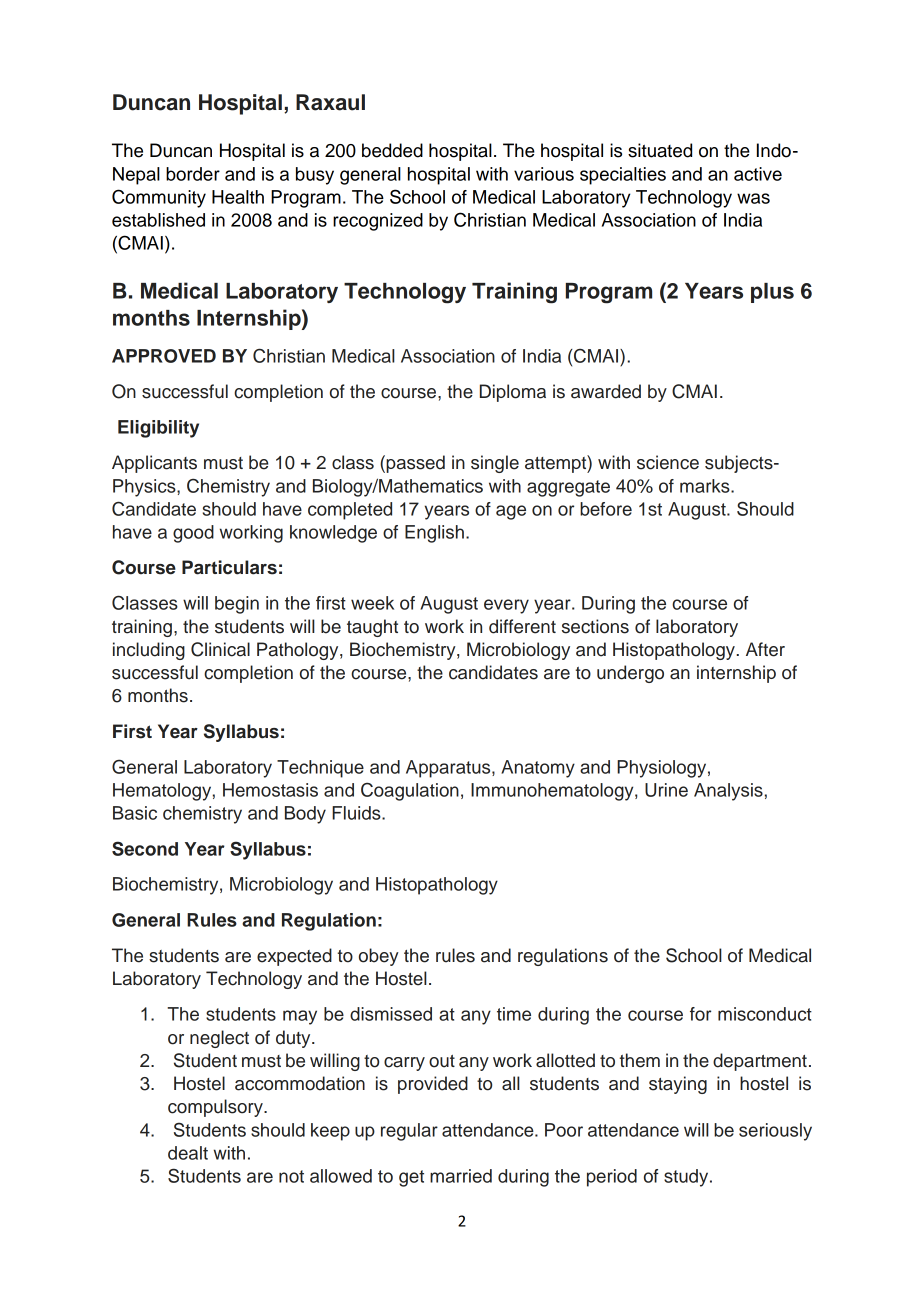 The image size is (924, 1308). I want to click on bedded, so click(392, 150).
